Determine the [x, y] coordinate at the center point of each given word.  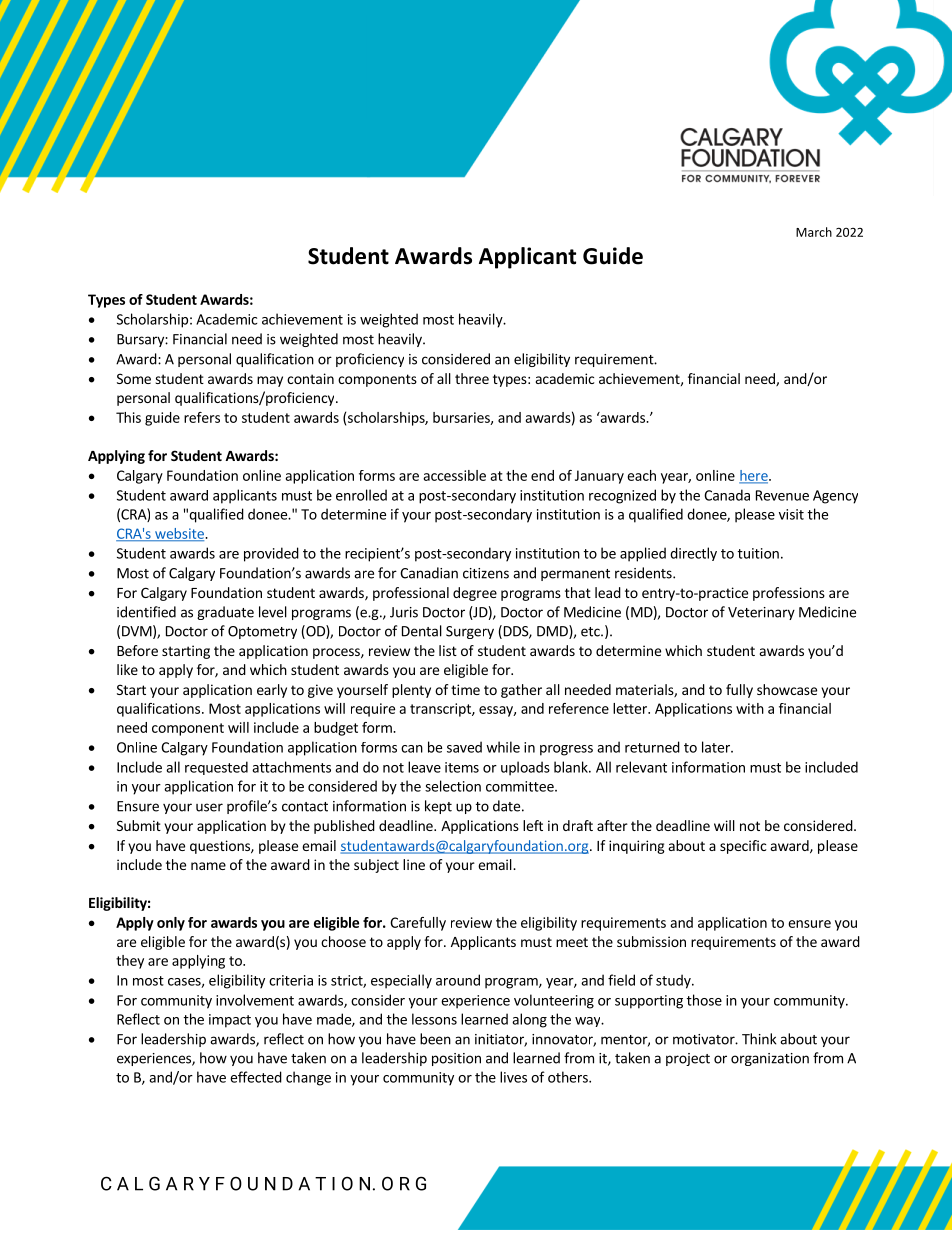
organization [770, 1059]
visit [791, 514]
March [814, 232]
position [456, 1059]
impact [230, 1021]
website [179, 534]
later [717, 747]
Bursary [141, 340]
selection [453, 786]
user [209, 807]
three [472, 378]
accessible [454, 475]
